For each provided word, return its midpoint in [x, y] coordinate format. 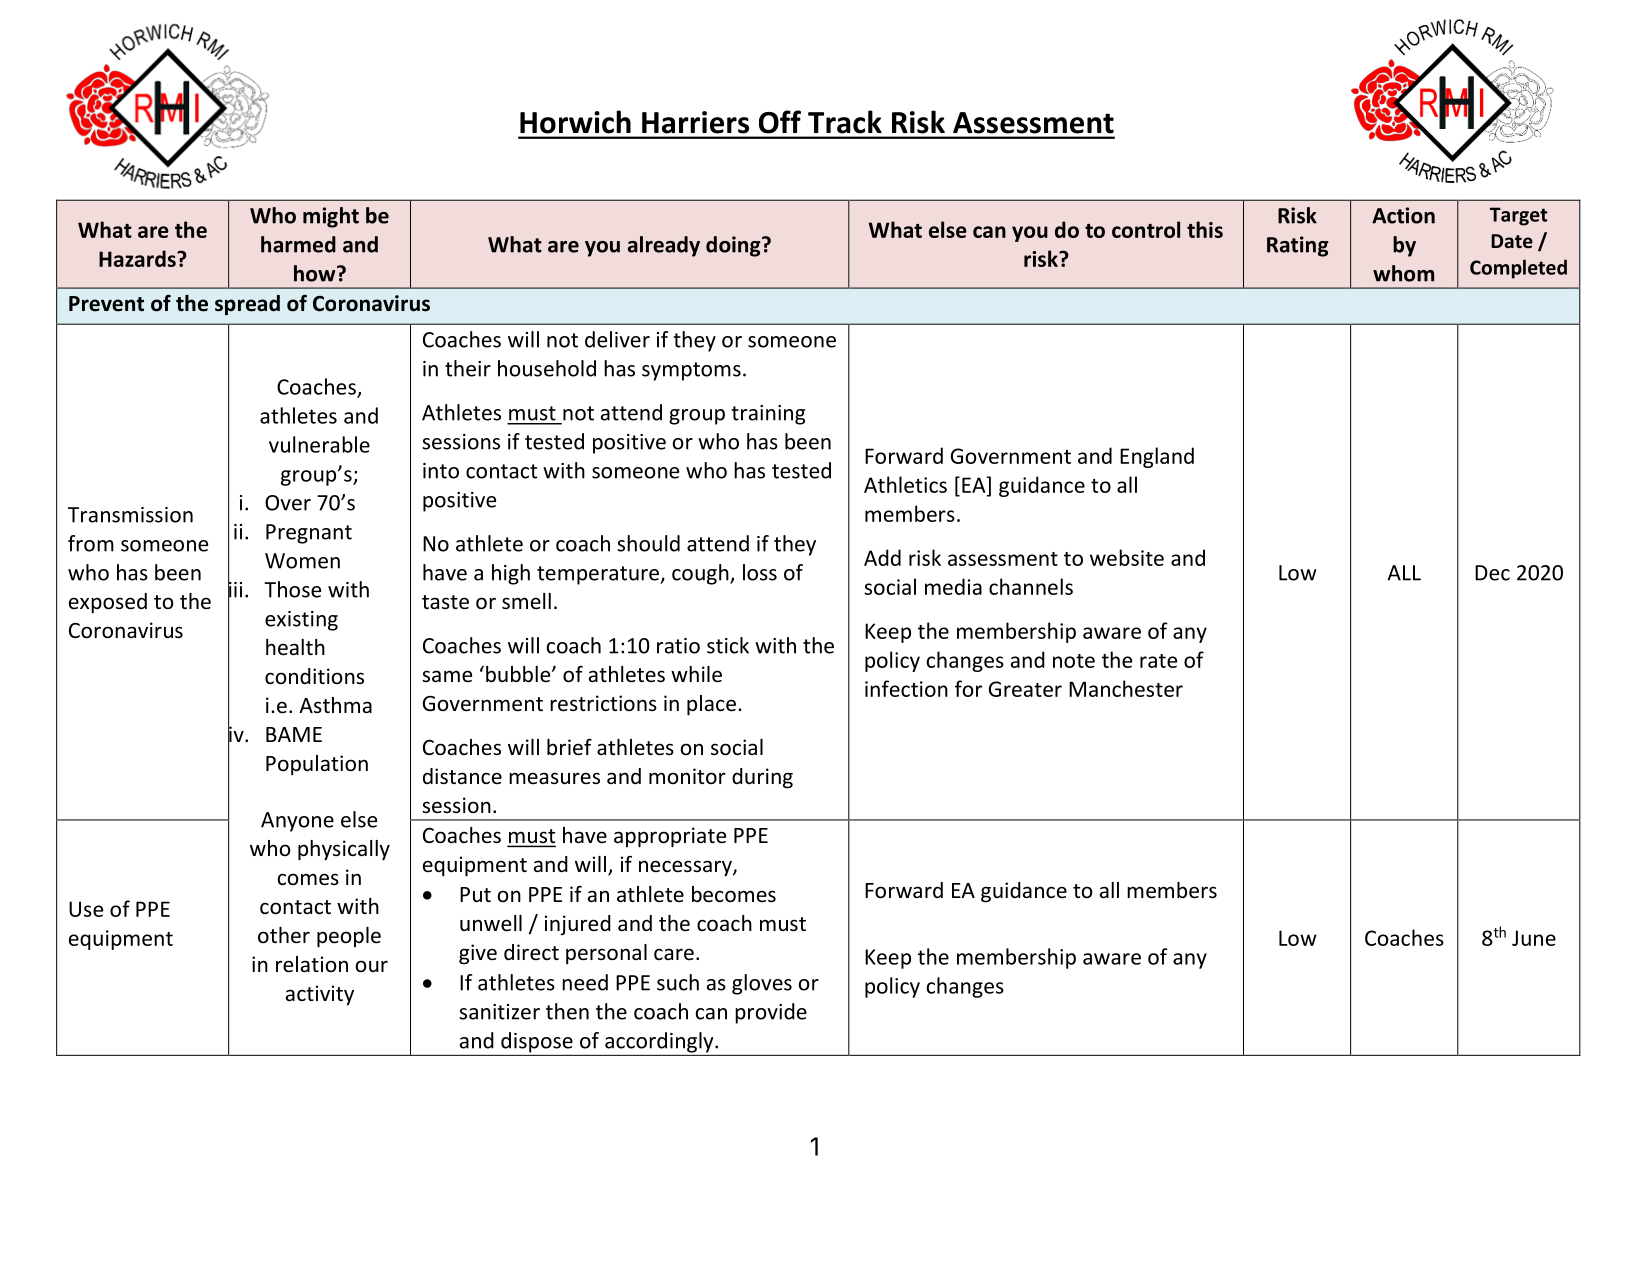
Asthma [335, 705]
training [768, 415]
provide [771, 1013]
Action [1403, 215]
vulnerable [319, 444]
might [331, 217]
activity [320, 995]
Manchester [1126, 688]
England [1157, 457]
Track [845, 122]
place [711, 705]
